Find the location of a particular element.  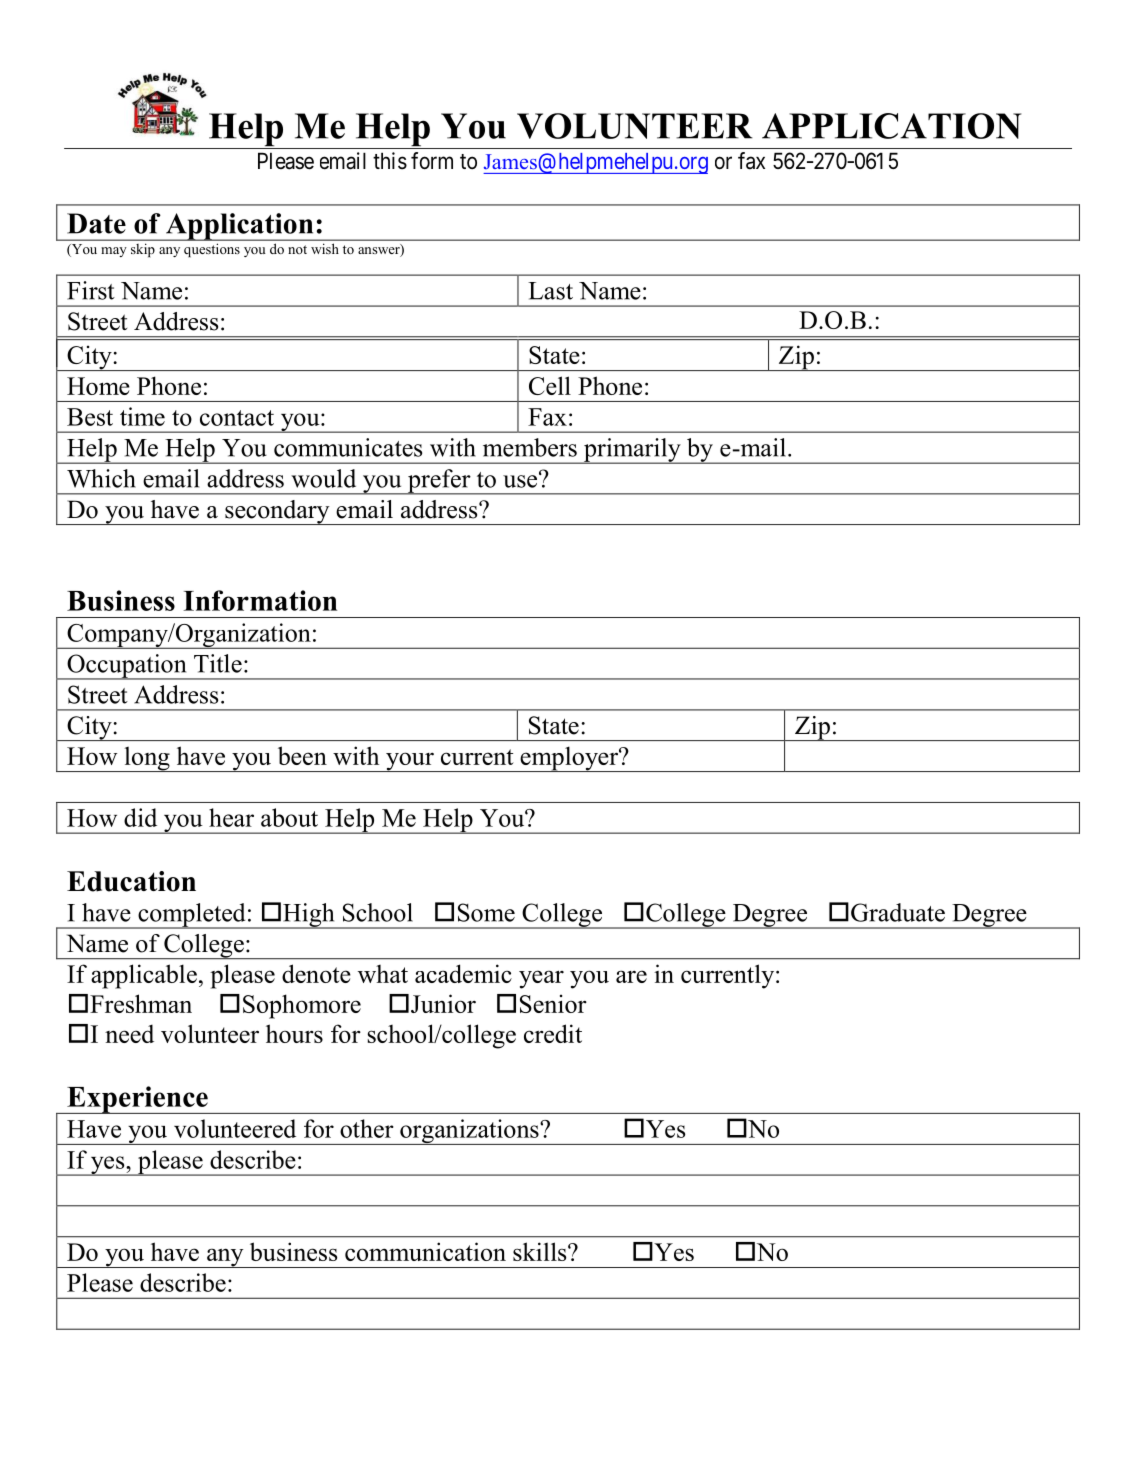

this is located at coordinates (390, 161).
